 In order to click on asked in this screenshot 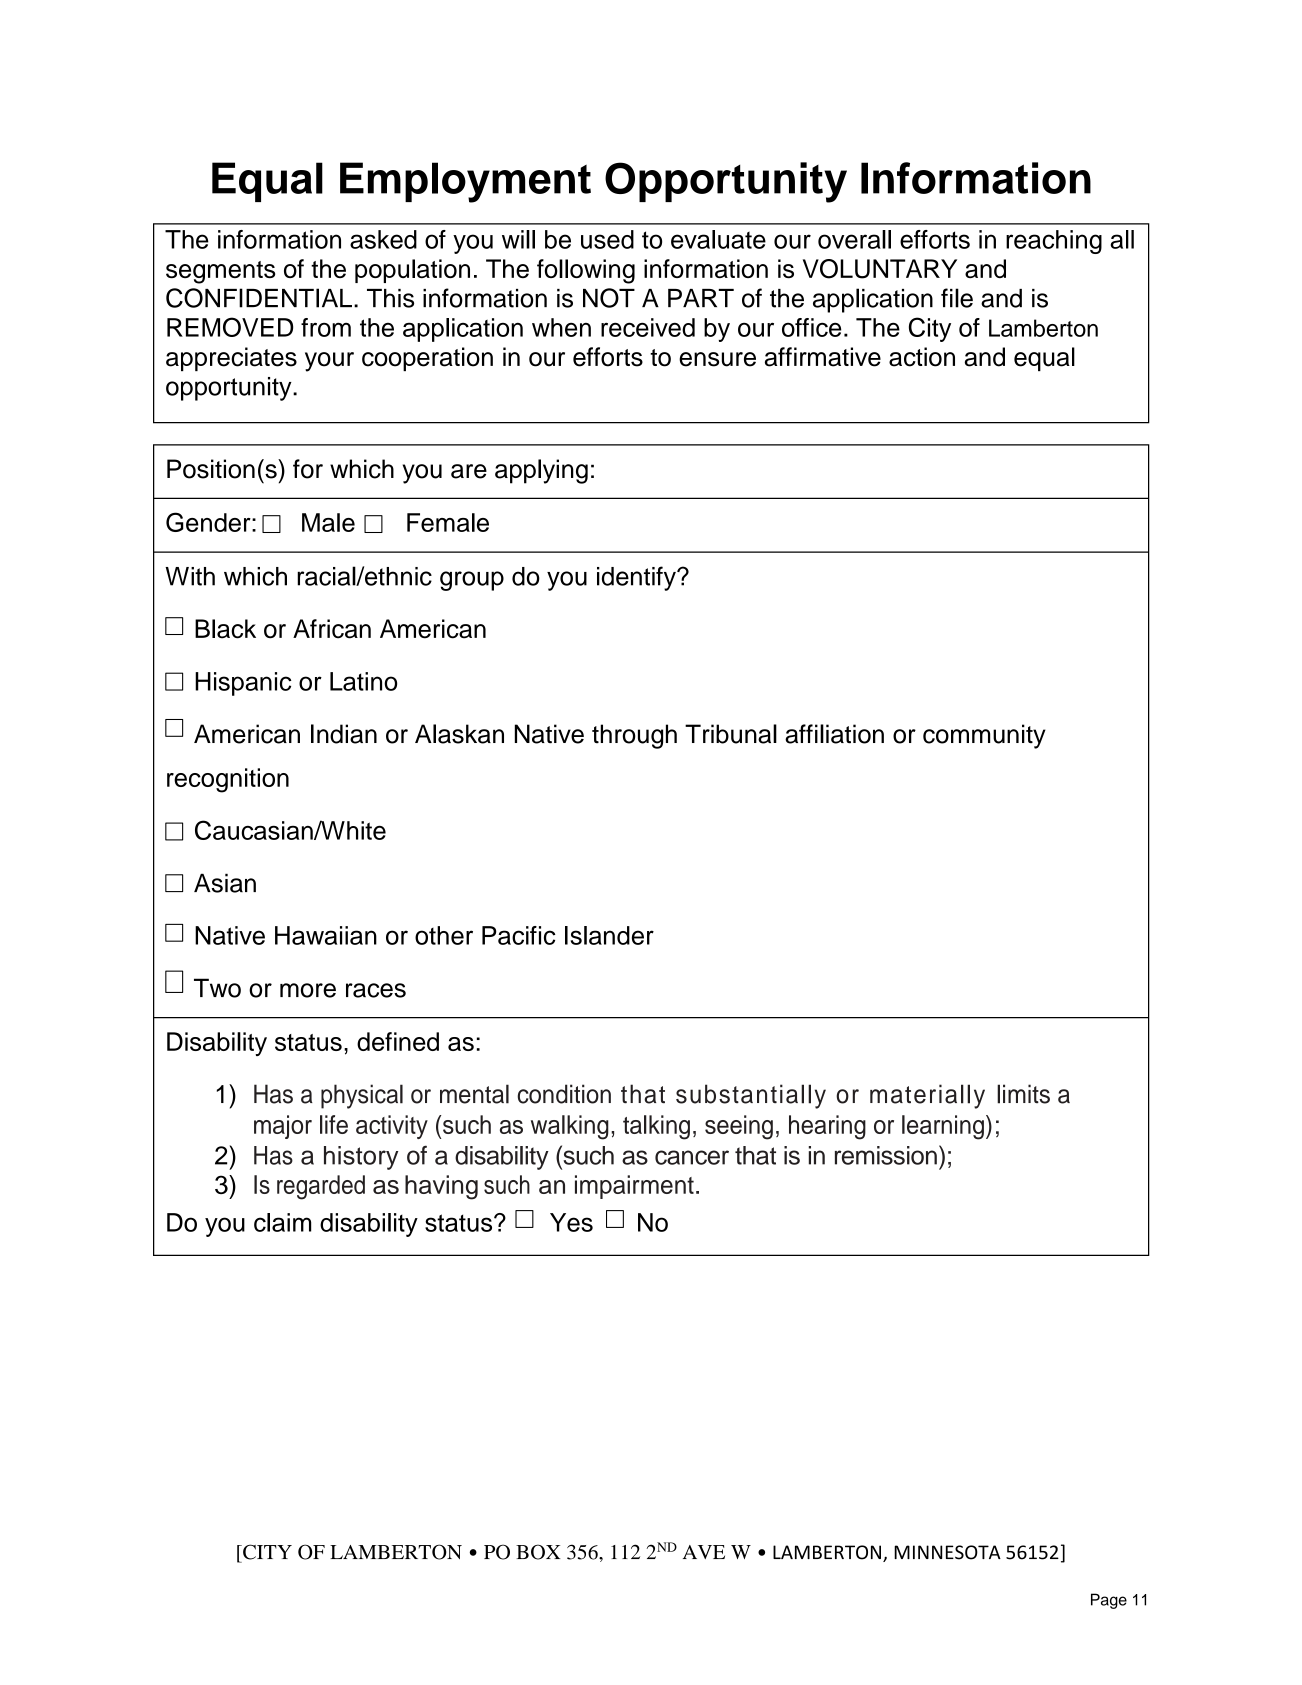, I will do `click(383, 239)`.
